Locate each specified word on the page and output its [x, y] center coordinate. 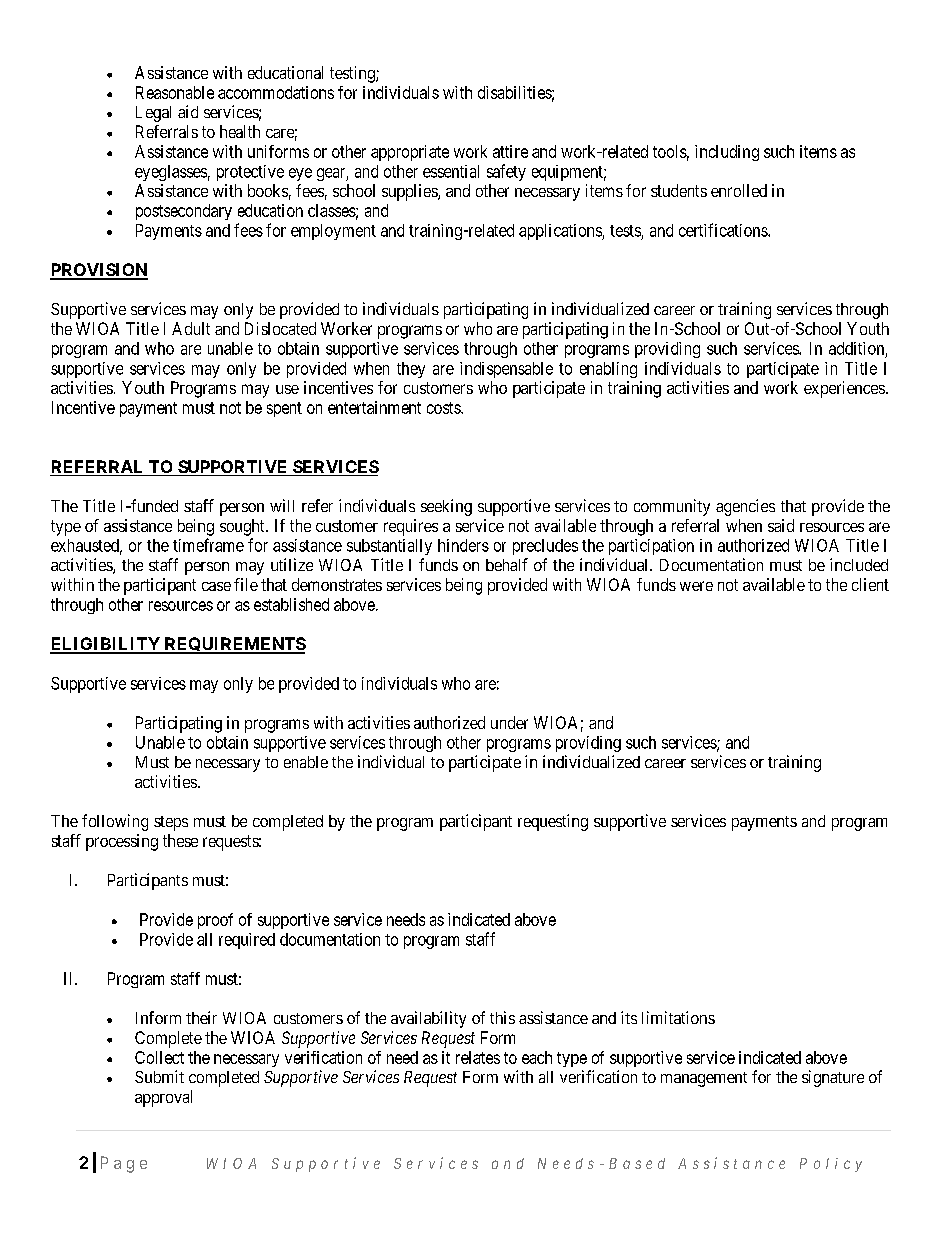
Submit [159, 1076]
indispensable [506, 370]
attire [510, 151]
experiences [844, 389]
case [216, 586]
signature [833, 1078]
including [727, 153]
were [696, 586]
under [509, 722]
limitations [678, 1017]
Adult [191, 328]
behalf [507, 564]
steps [171, 823]
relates [478, 1057]
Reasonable [175, 92]
